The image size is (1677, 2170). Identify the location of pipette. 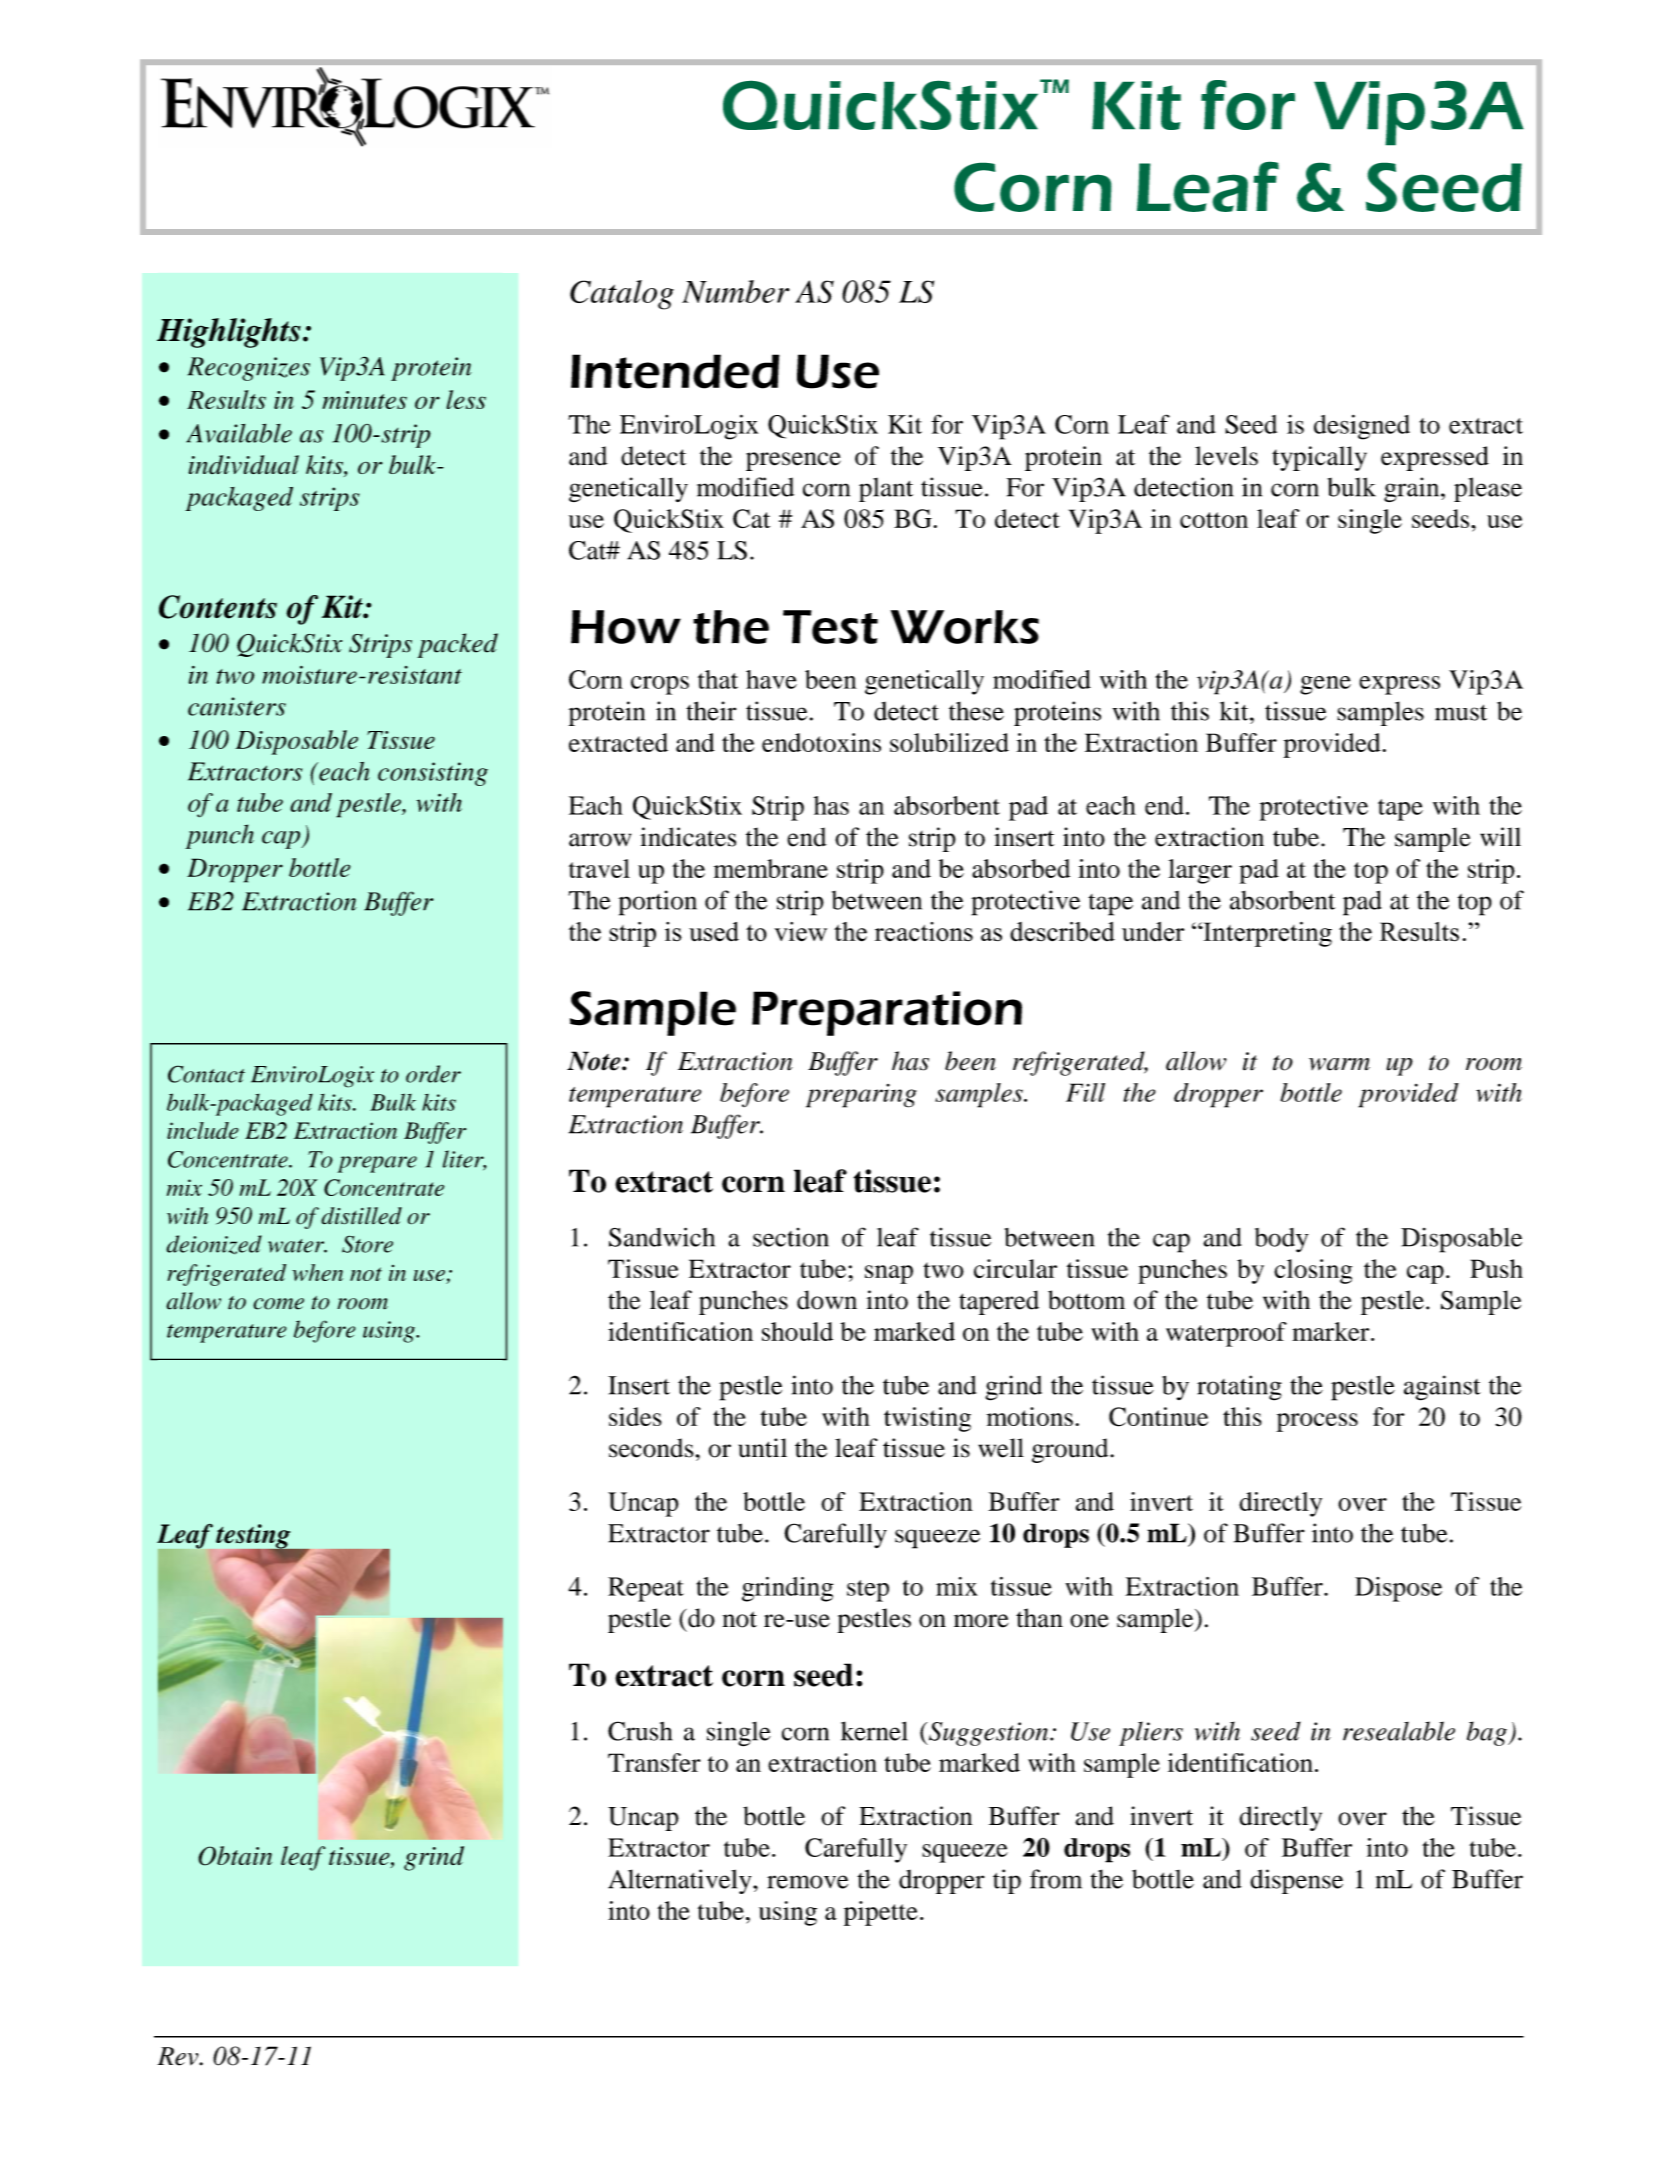
(881, 1913).
